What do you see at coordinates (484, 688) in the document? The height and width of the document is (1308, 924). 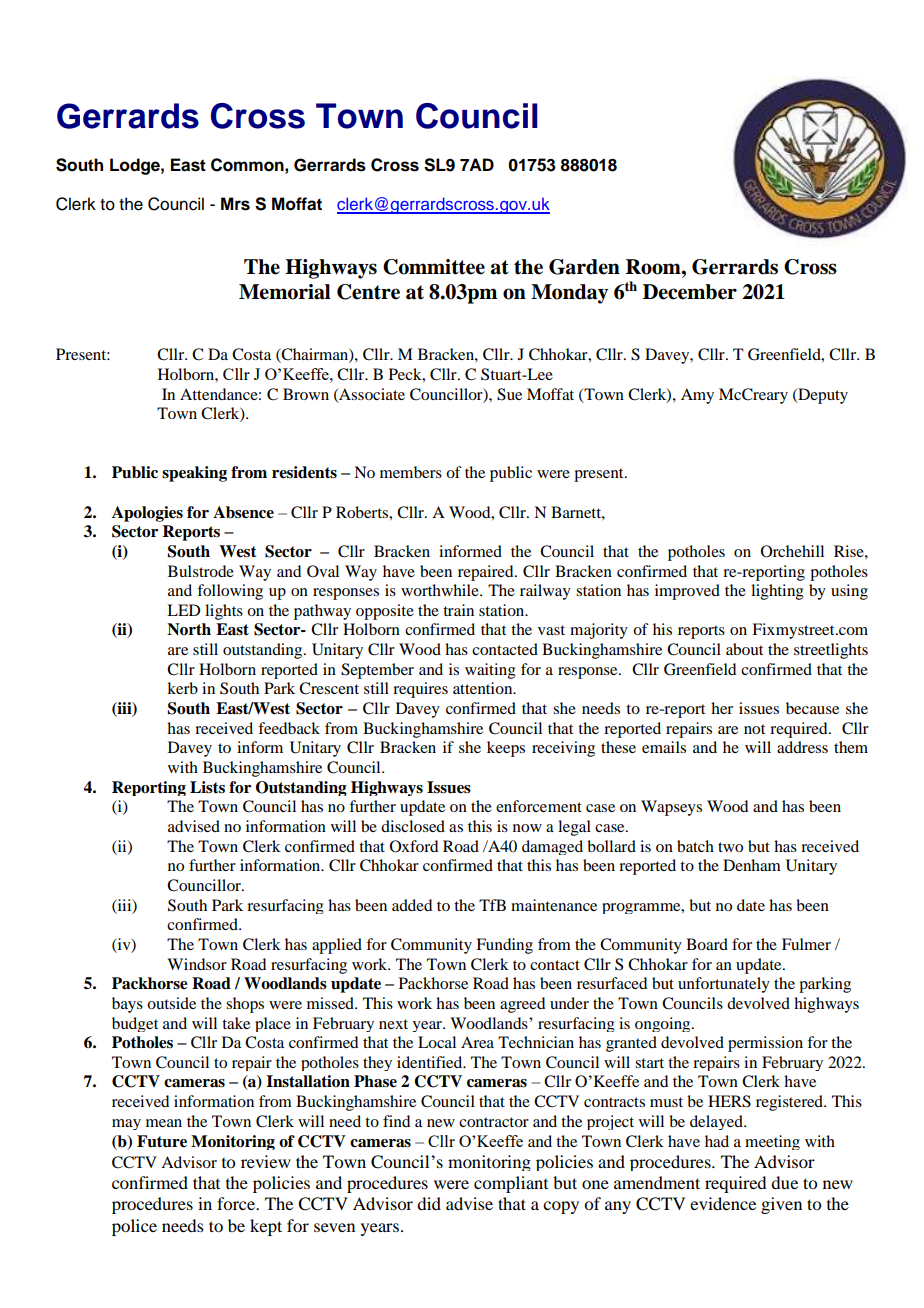 I see `attention` at bounding box center [484, 688].
